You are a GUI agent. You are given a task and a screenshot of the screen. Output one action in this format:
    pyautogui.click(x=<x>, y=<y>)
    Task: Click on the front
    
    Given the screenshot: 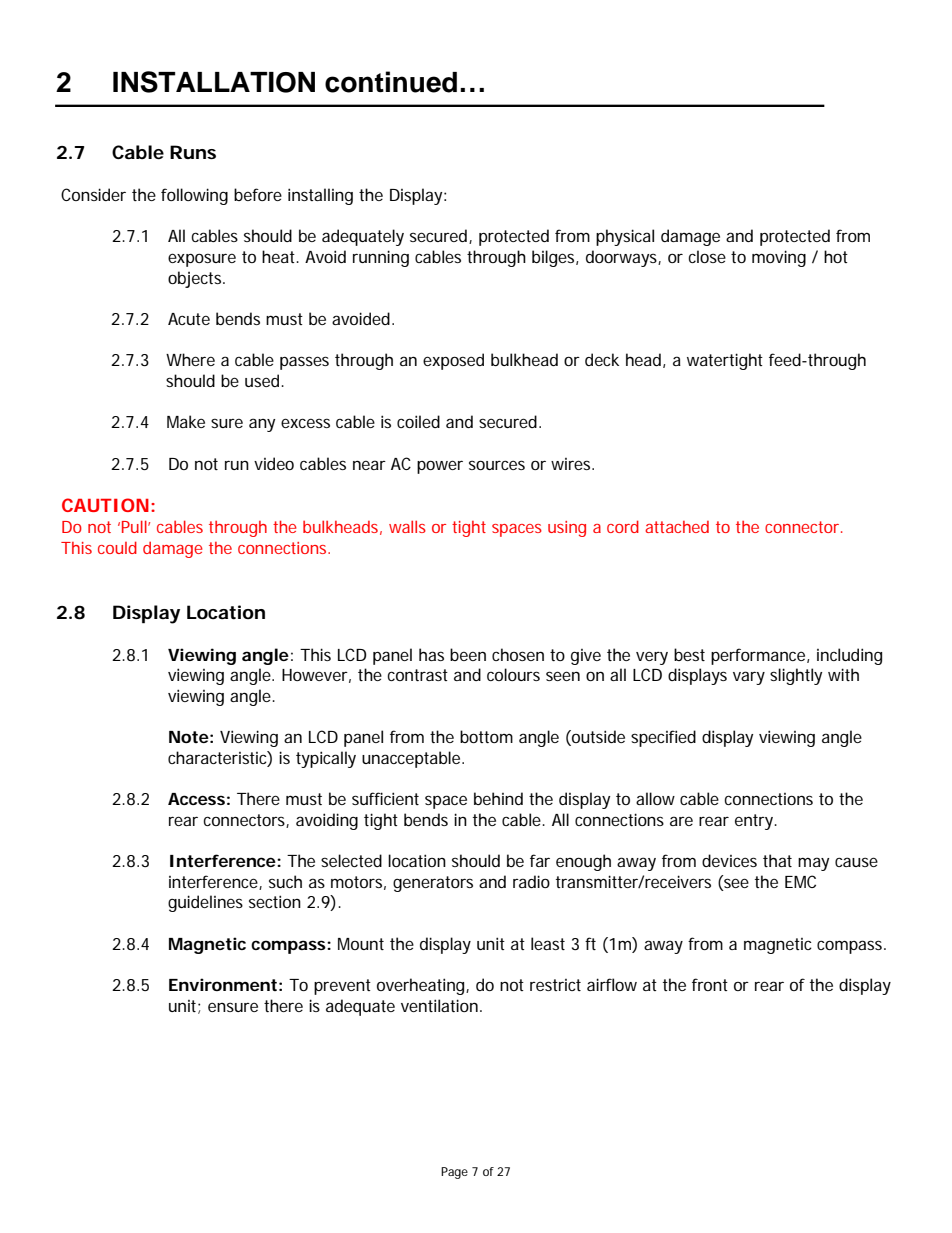 What is the action you would take?
    pyautogui.click(x=710, y=984)
